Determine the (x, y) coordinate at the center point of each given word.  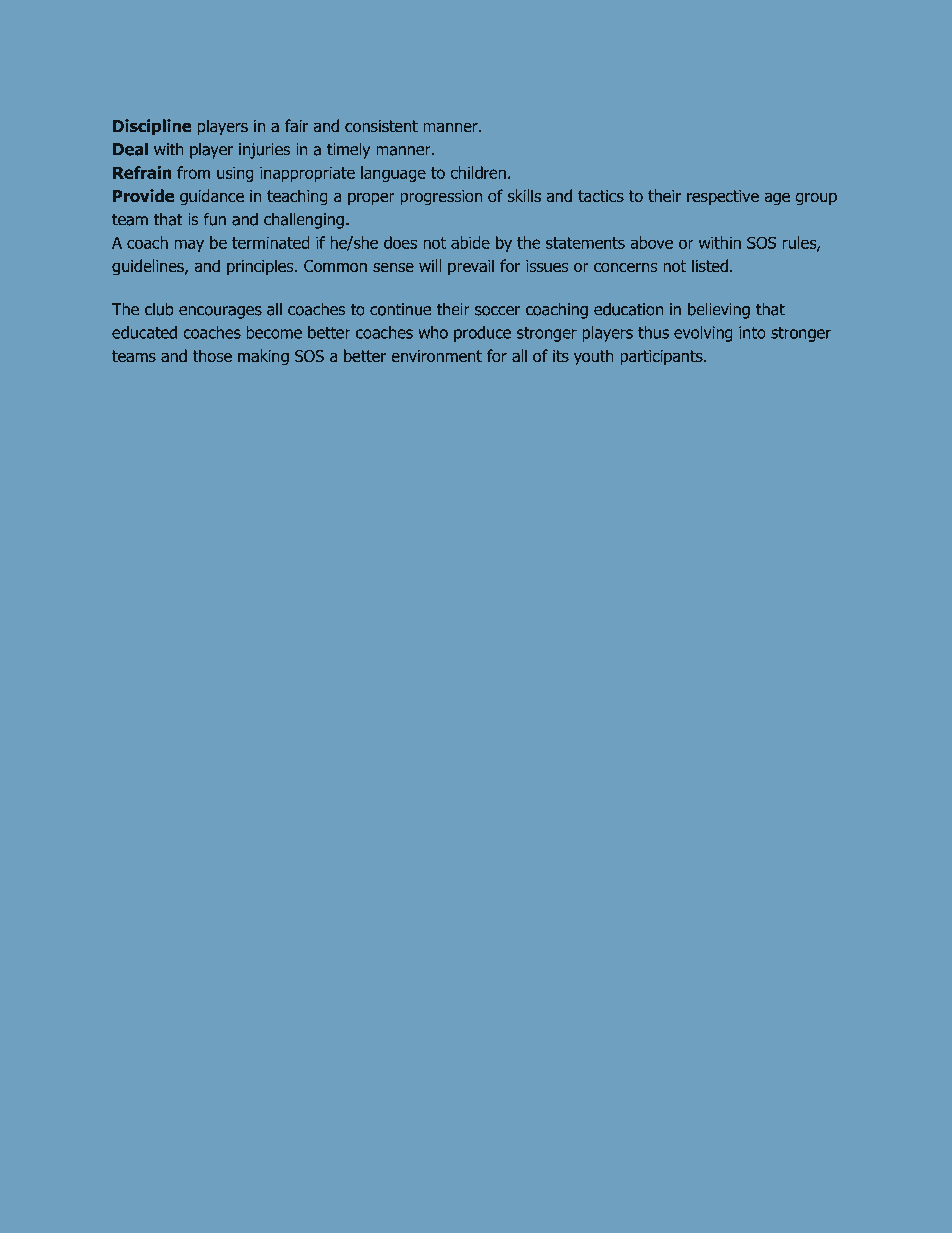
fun (215, 219)
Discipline (152, 127)
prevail (471, 267)
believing (719, 311)
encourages (220, 312)
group (816, 199)
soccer (497, 311)
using (235, 174)
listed (710, 265)
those (212, 355)
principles (261, 267)
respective (723, 197)
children (478, 172)
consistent (381, 126)
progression (441, 198)
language (393, 174)
